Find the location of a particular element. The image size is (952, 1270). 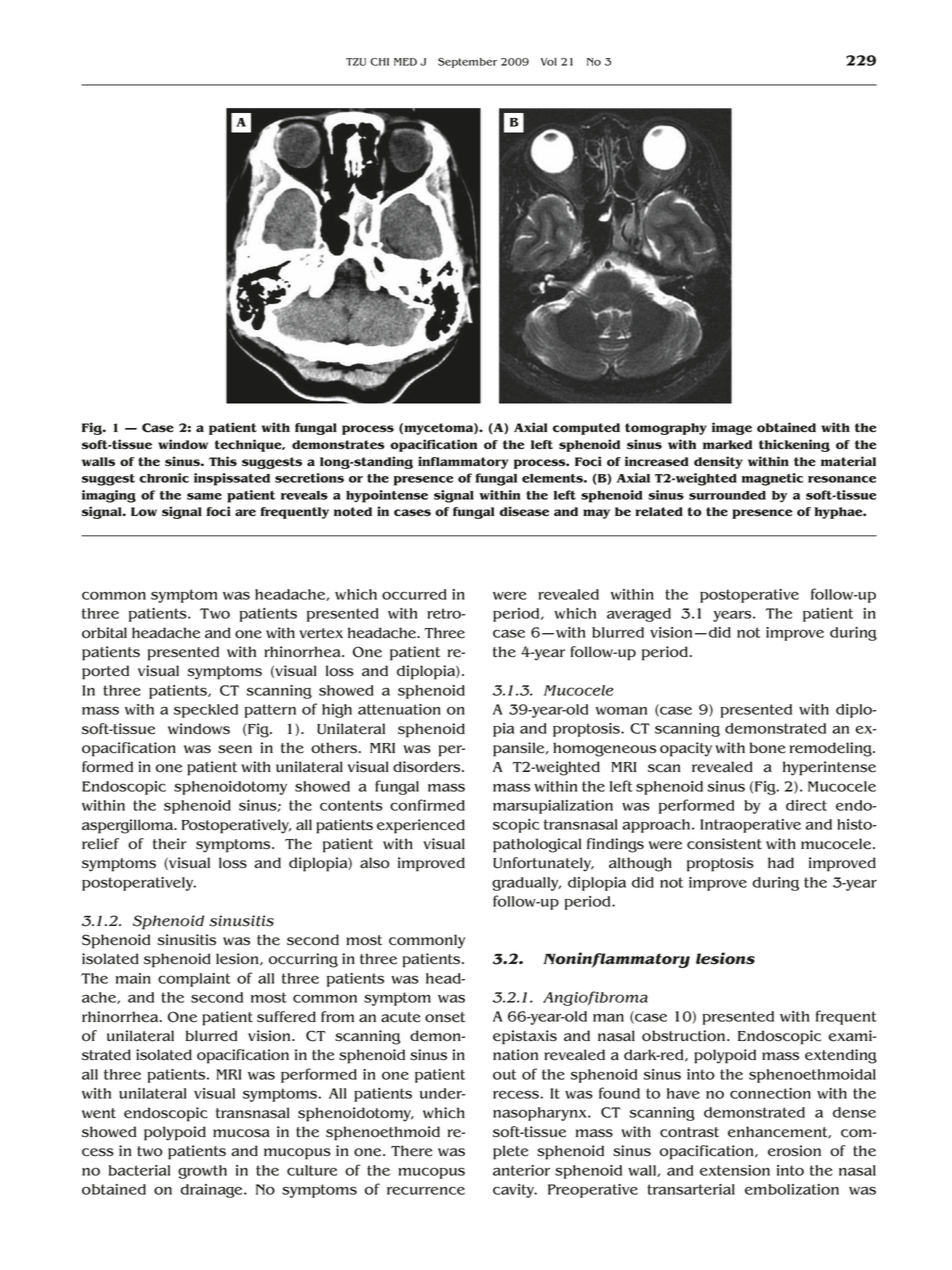

averaged is located at coordinates (639, 615).
